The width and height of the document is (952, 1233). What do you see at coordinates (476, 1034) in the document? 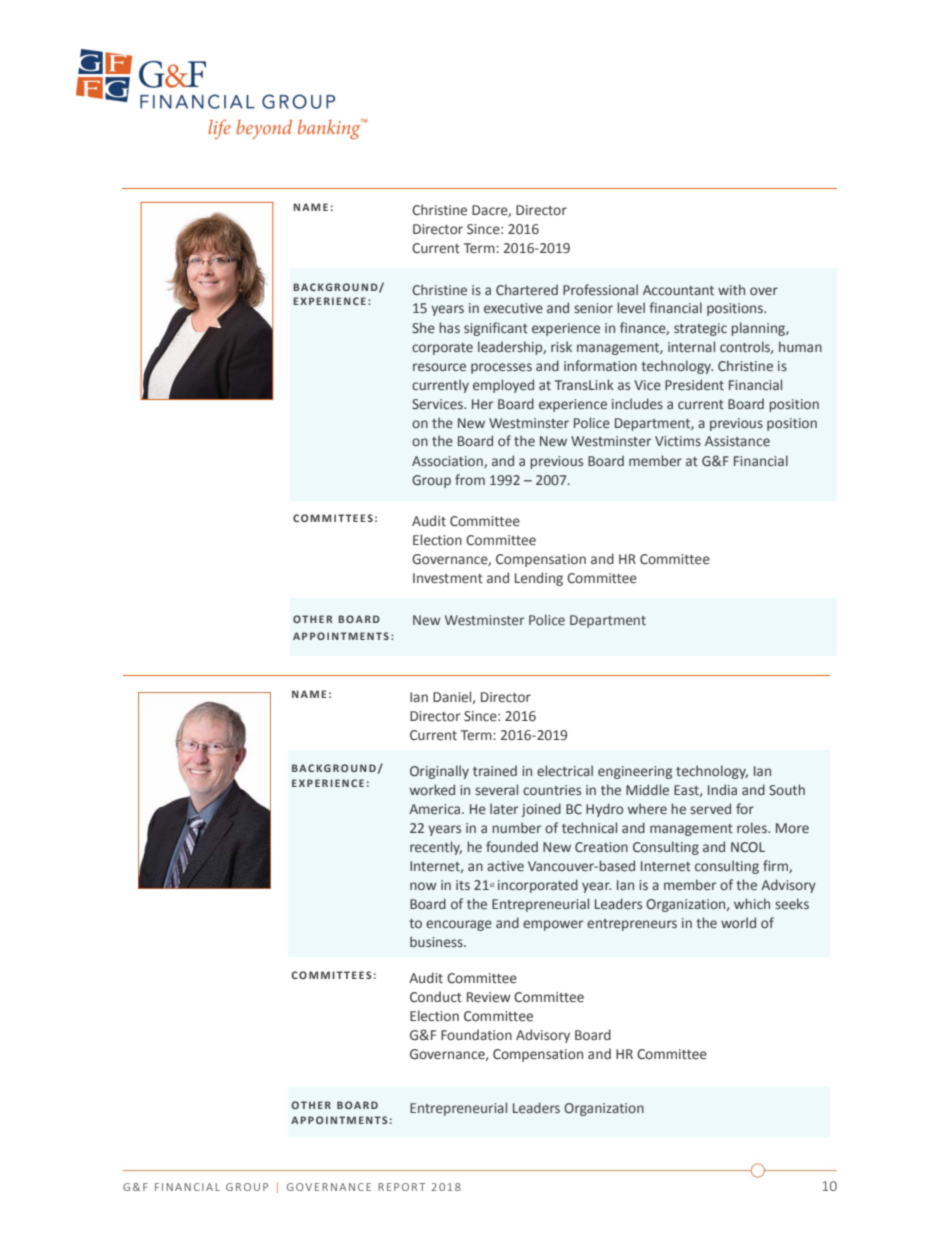
I see `Foundation` at bounding box center [476, 1034].
